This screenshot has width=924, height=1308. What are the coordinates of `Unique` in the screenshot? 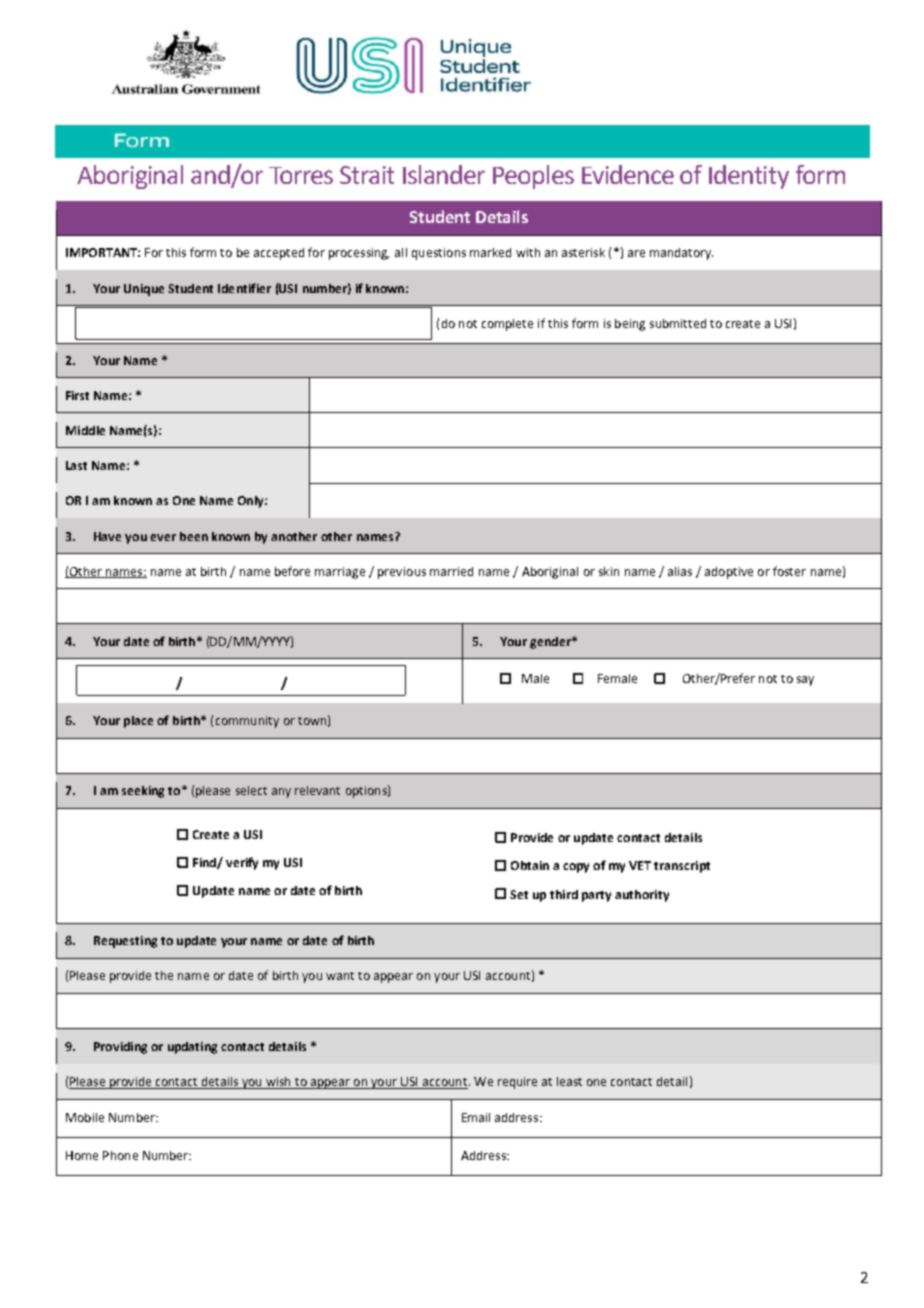 It's located at (144, 290).
